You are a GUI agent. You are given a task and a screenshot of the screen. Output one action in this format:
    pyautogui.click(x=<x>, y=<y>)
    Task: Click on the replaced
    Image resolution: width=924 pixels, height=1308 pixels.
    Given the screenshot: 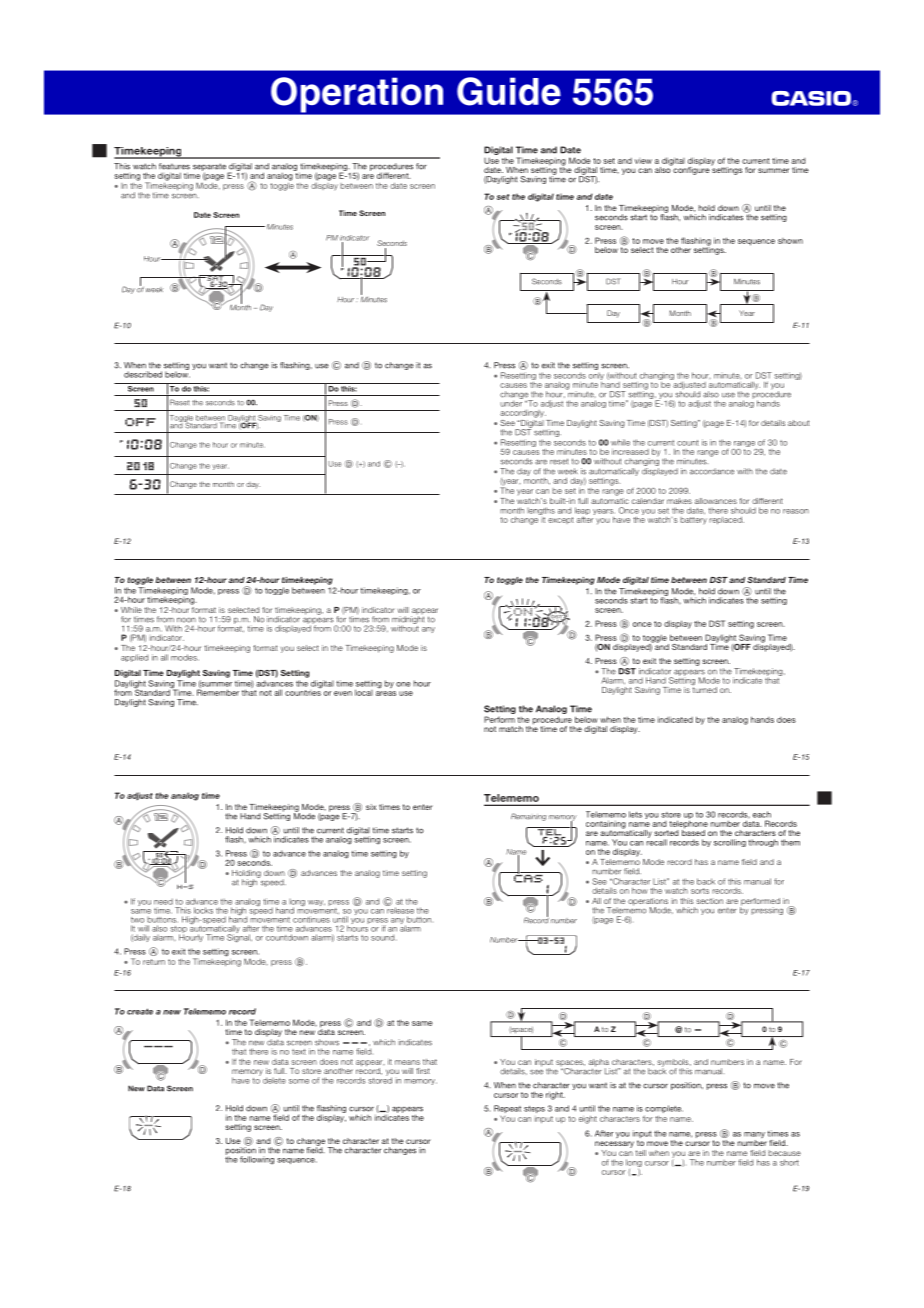 What is the action you would take?
    pyautogui.click(x=726, y=520)
